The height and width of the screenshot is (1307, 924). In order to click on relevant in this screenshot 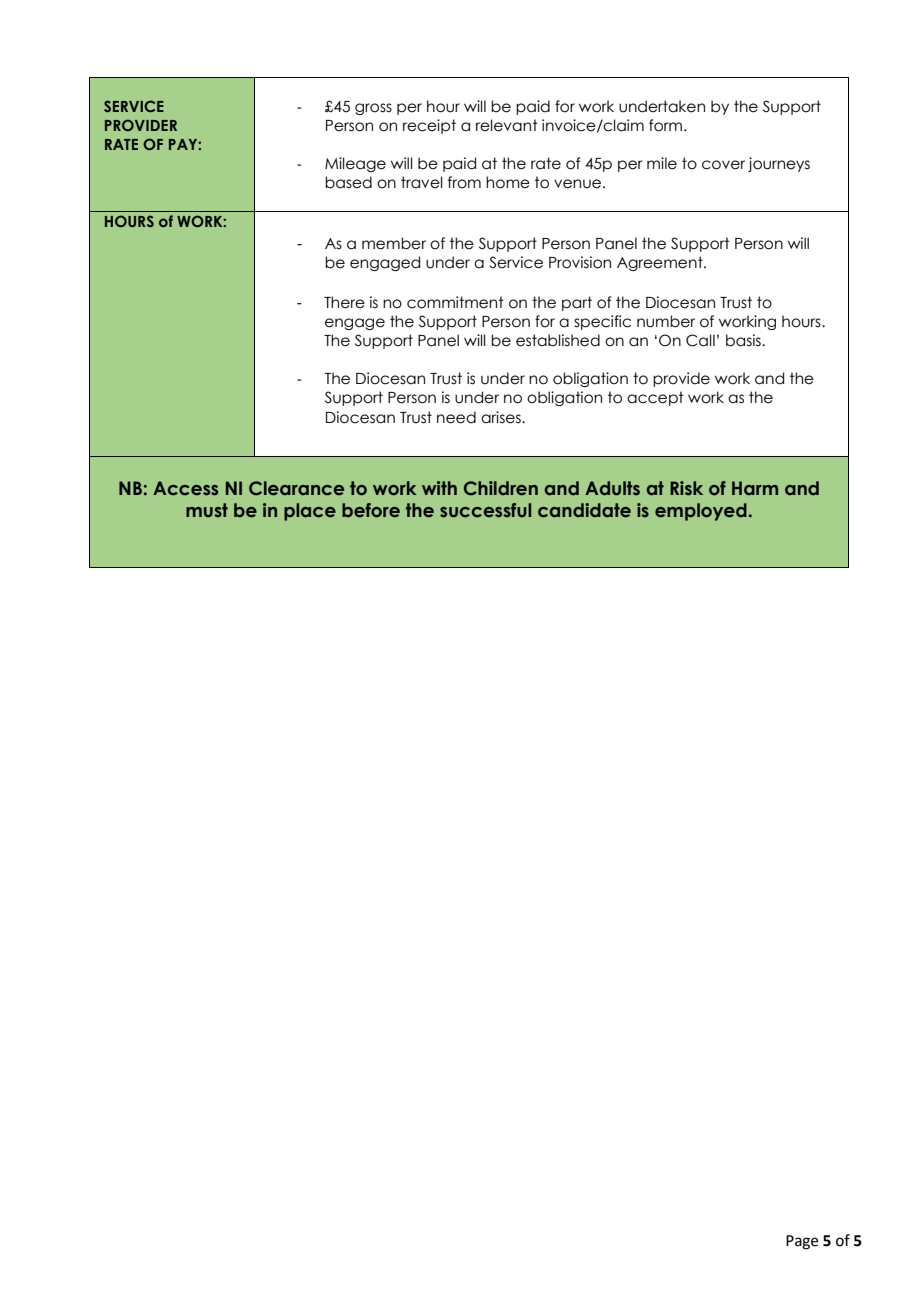, I will do `click(507, 125)`.
